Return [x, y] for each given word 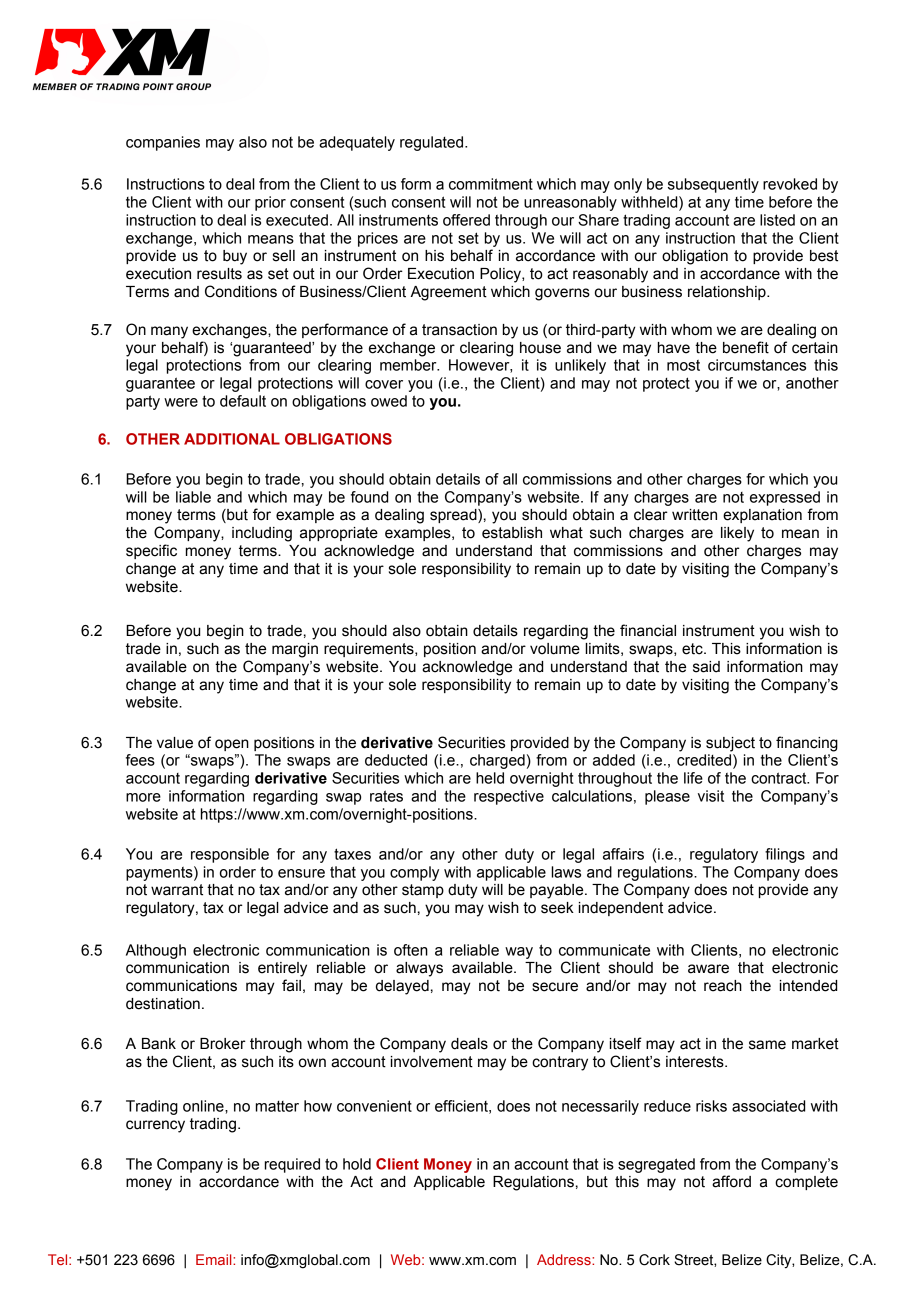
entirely [282, 969]
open [232, 745]
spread [454, 516]
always [419, 969]
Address [565, 1259]
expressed [785, 498]
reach [723, 986]
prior [270, 203]
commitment [491, 184]
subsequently [713, 185]
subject [730, 744]
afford [731, 1181]
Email [215, 1259]
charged [497, 761]
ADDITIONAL [232, 439]
